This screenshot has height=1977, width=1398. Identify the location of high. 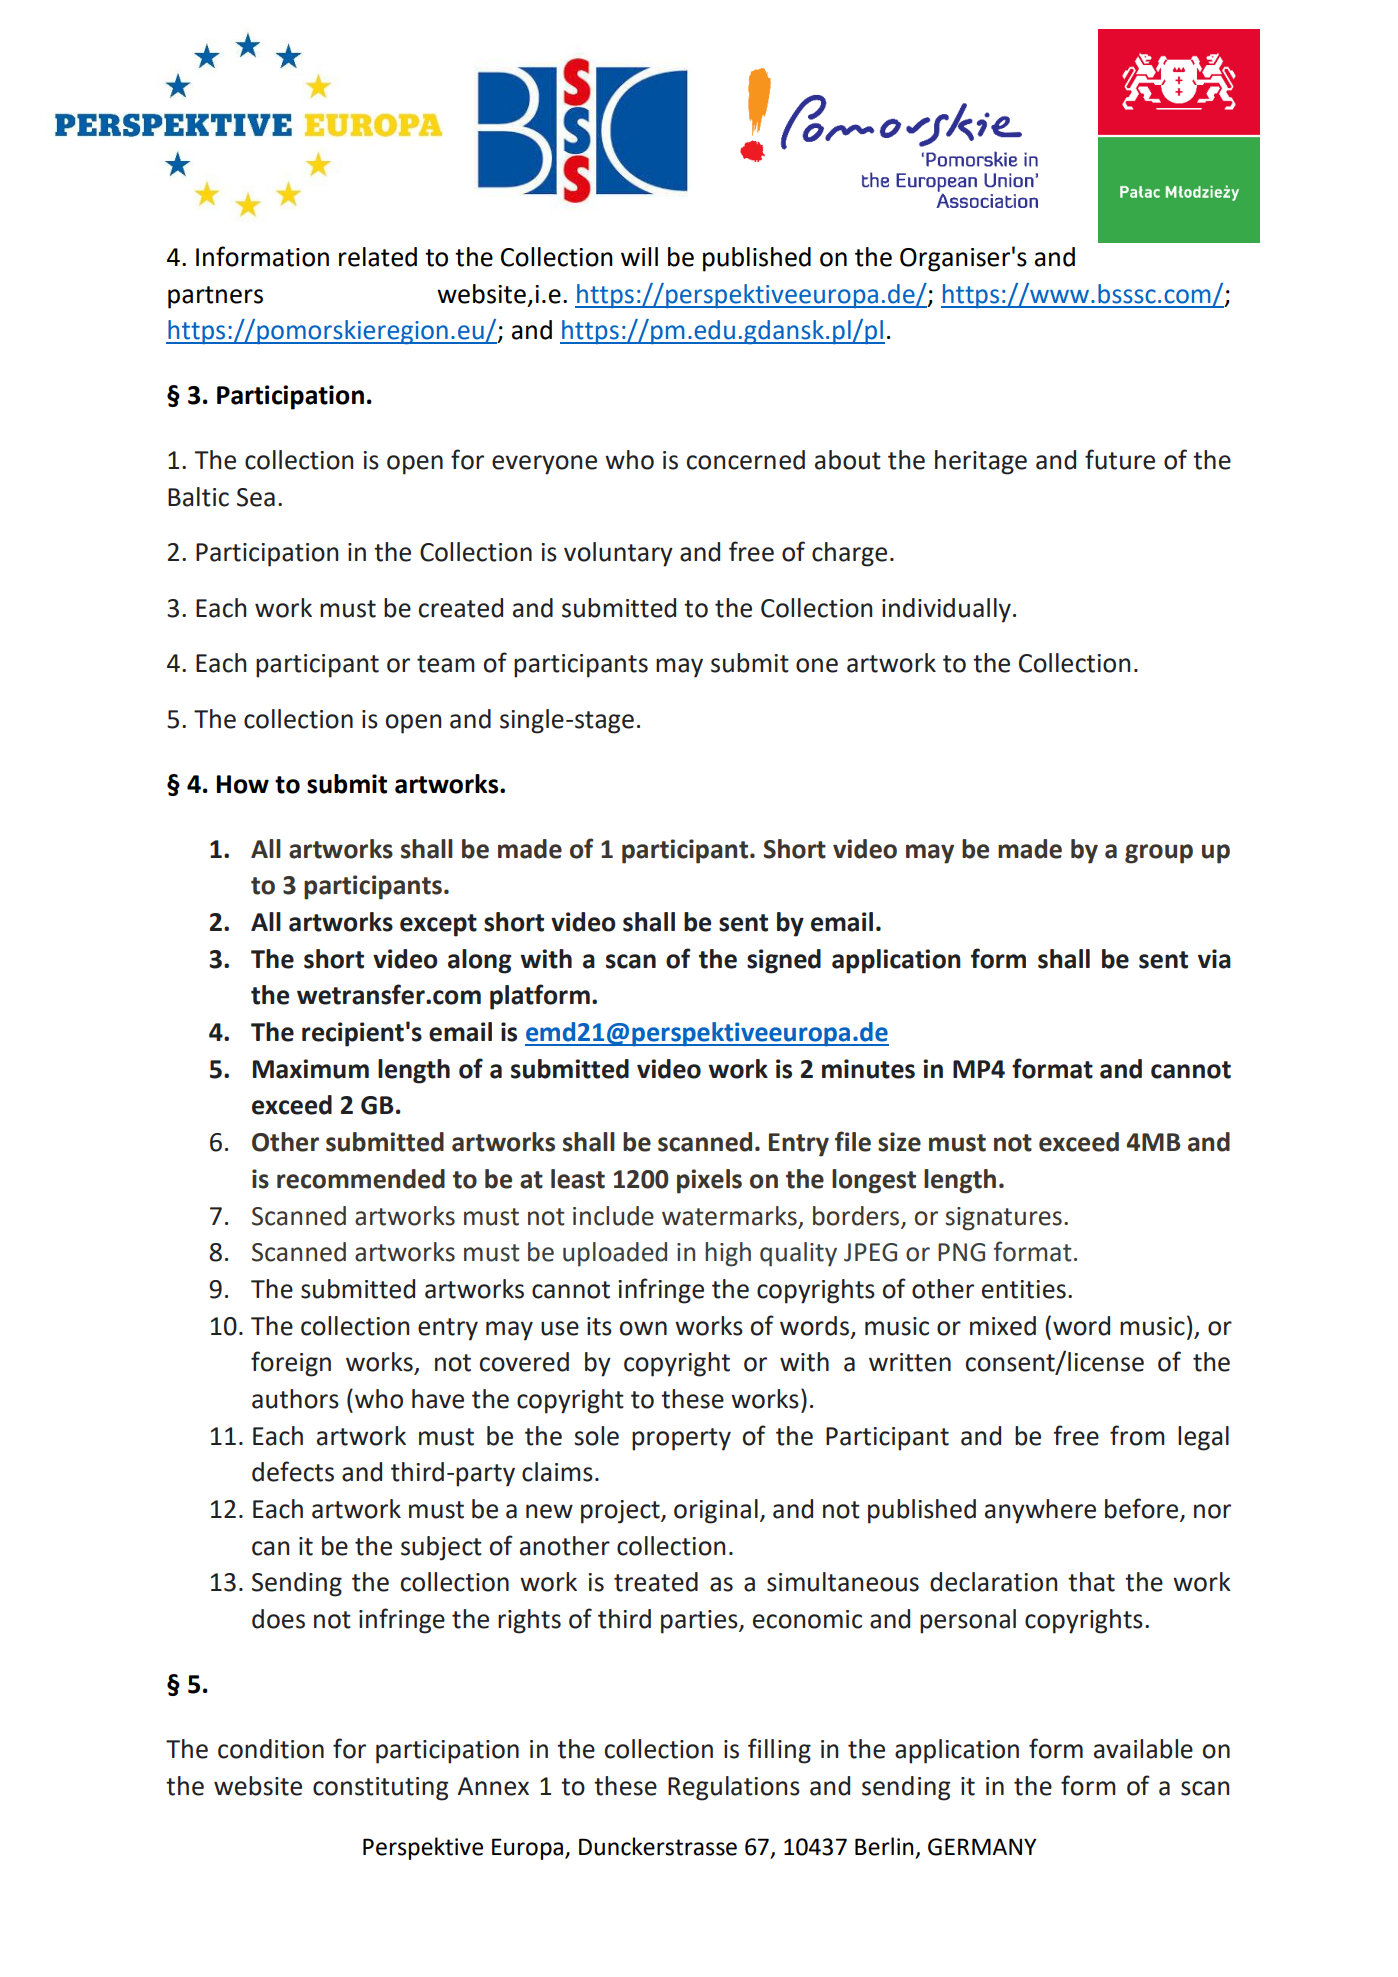
(728, 1254).
